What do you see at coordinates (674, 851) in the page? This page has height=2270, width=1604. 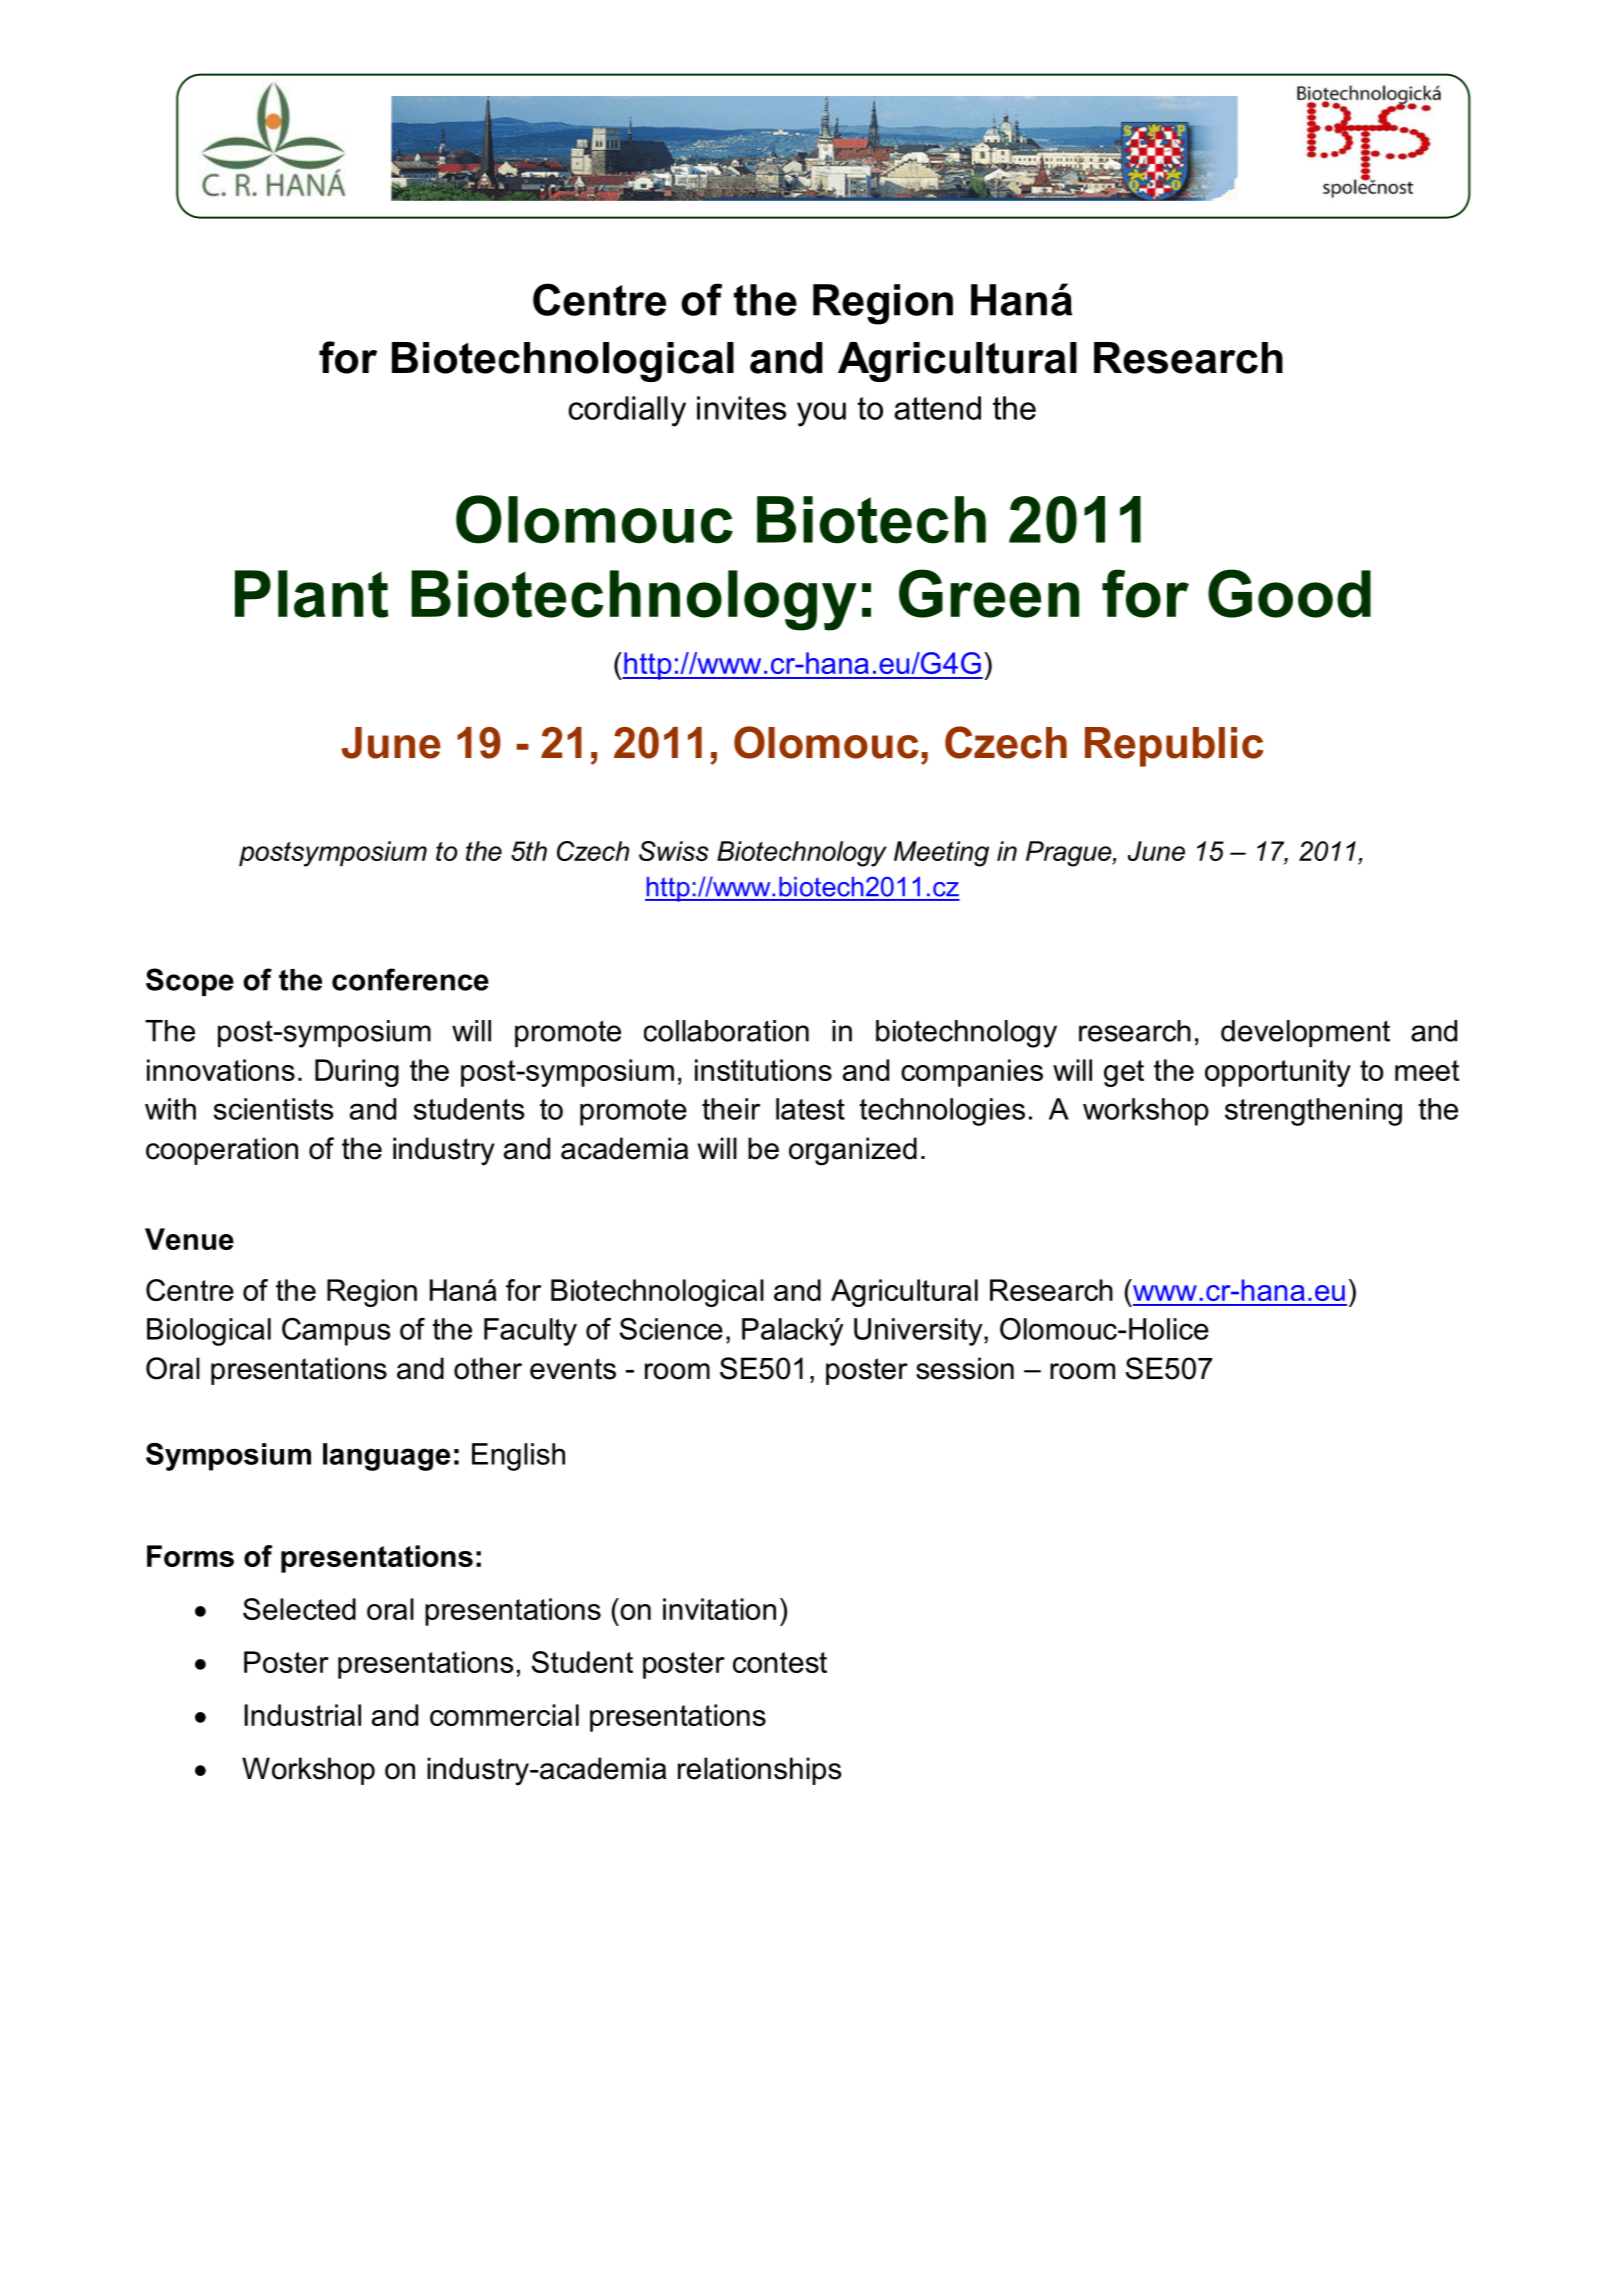 I see `Swiss` at bounding box center [674, 851].
